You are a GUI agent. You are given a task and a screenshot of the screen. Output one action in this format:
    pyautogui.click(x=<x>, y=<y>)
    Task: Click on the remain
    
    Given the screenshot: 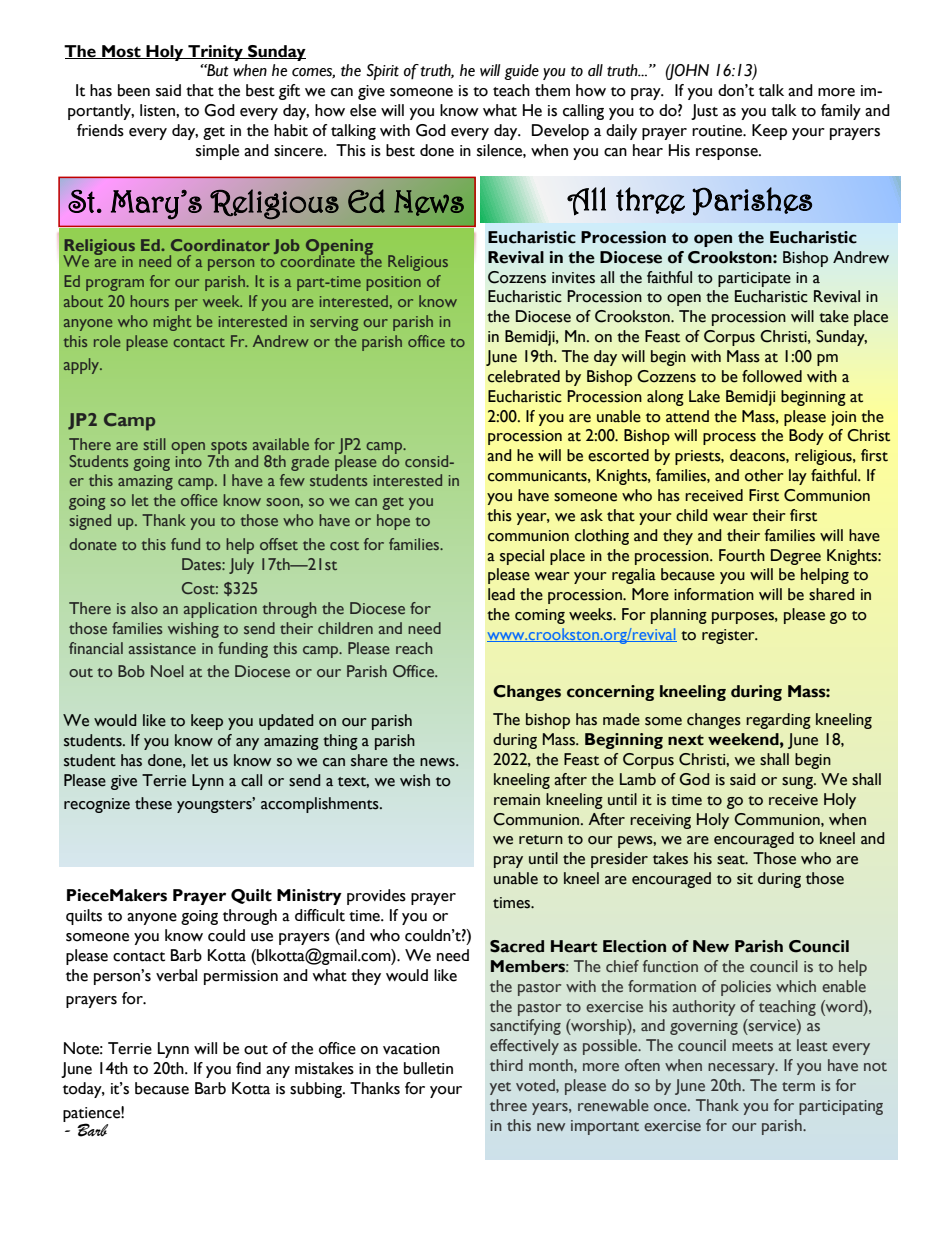 What is the action you would take?
    pyautogui.click(x=517, y=800)
